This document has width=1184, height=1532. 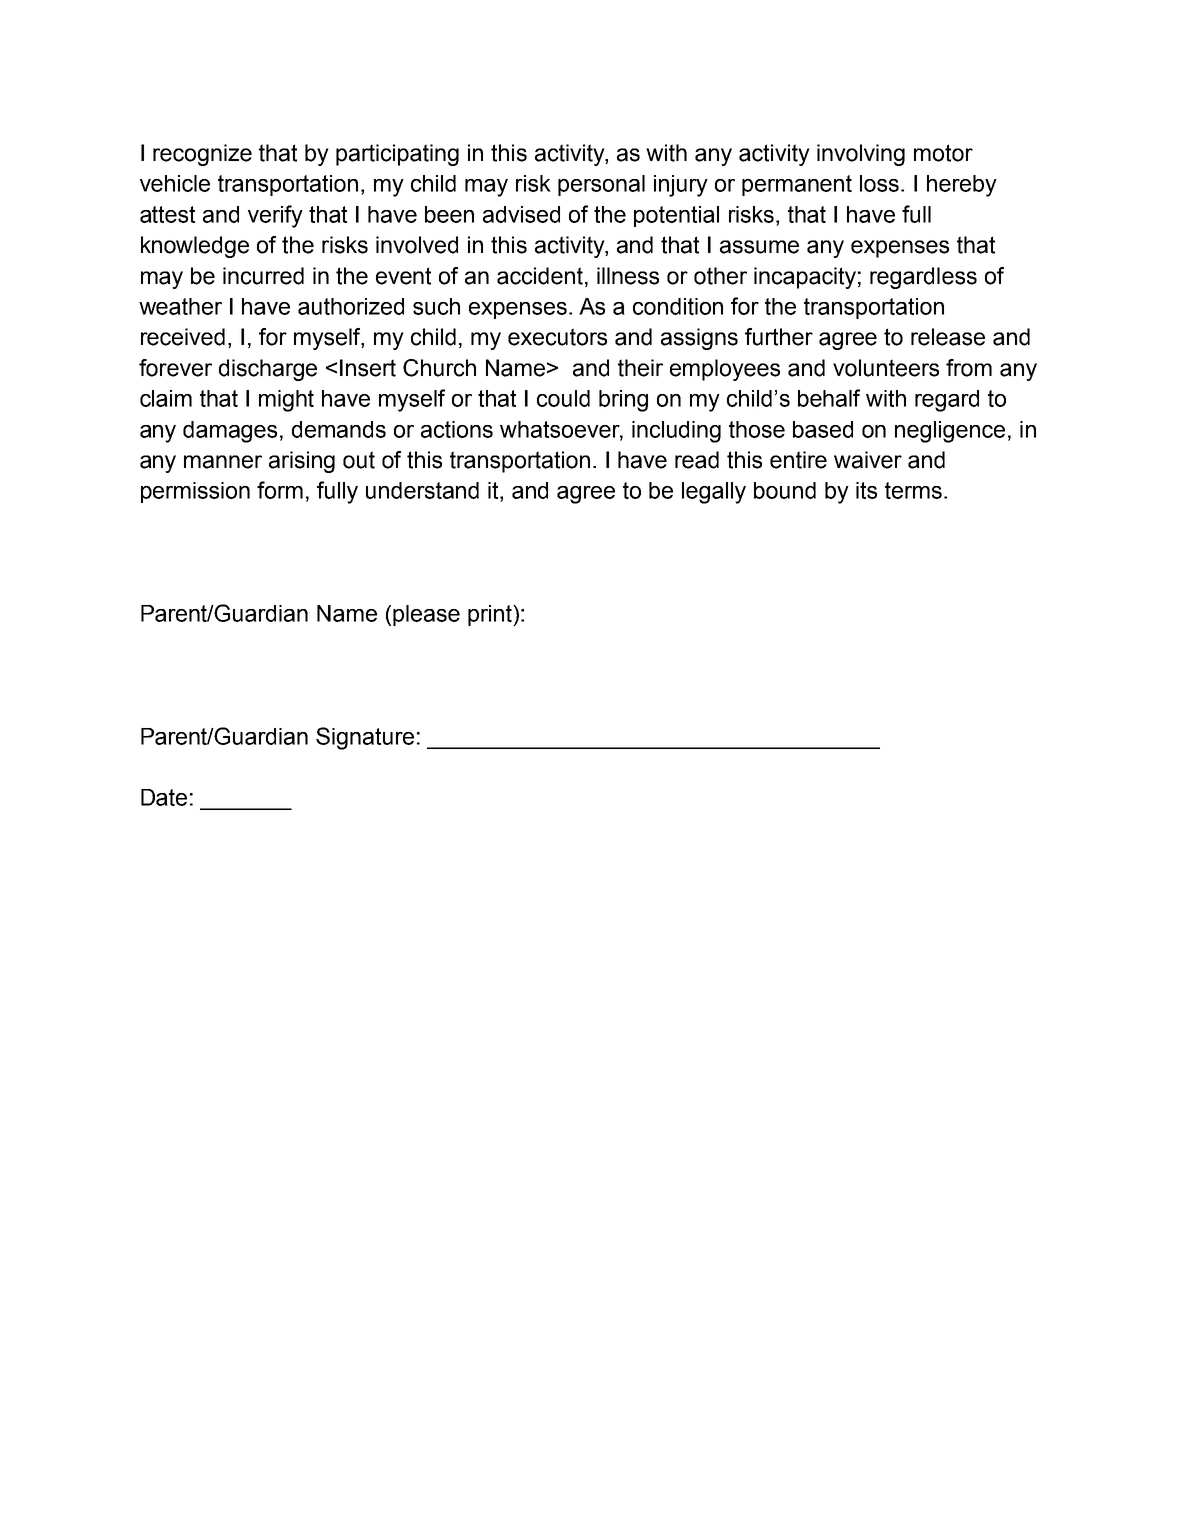 I want to click on loss, so click(x=881, y=183).
